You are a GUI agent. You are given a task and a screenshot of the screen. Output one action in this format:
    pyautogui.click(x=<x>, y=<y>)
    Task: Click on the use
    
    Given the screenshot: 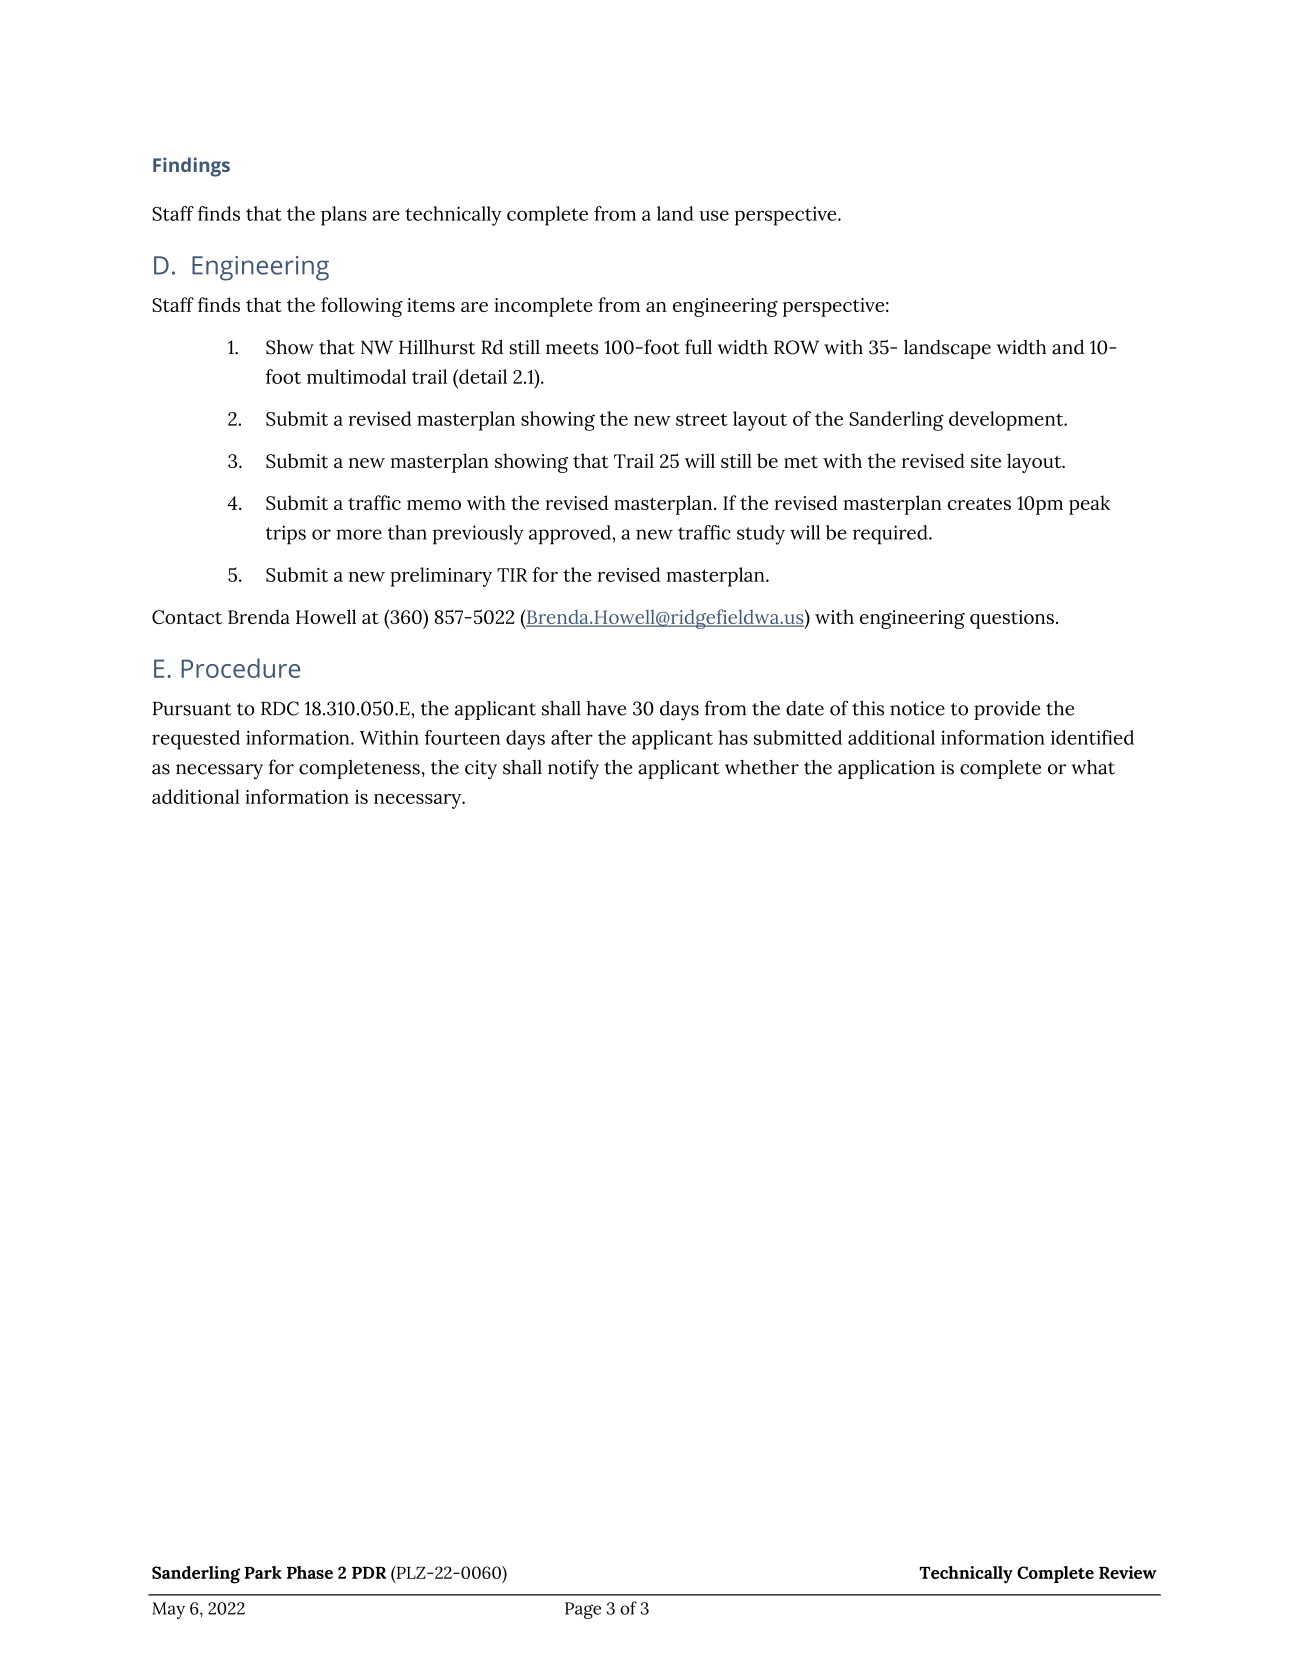 What is the action you would take?
    pyautogui.click(x=714, y=215)
